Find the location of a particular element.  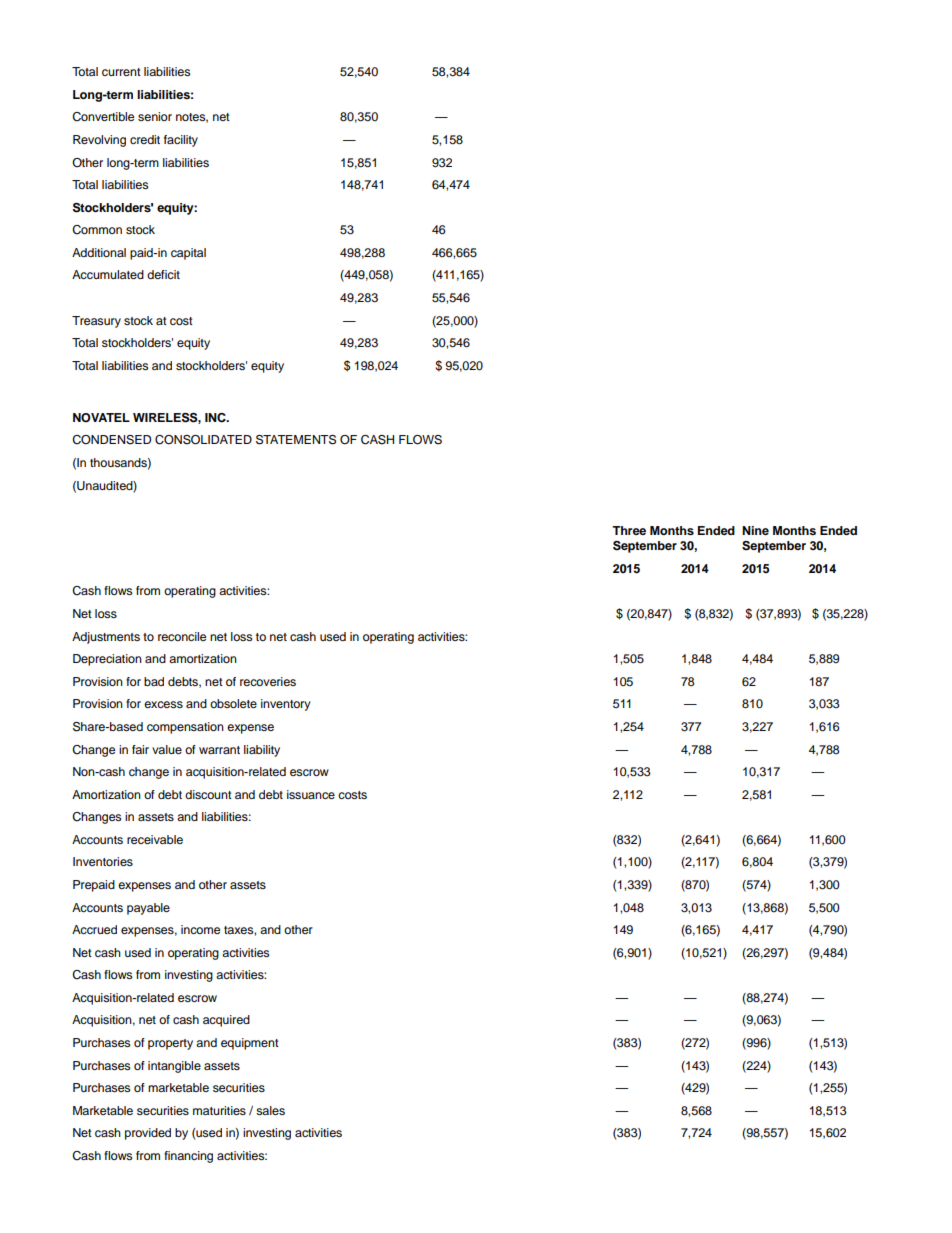

issuance is located at coordinates (311, 794).
